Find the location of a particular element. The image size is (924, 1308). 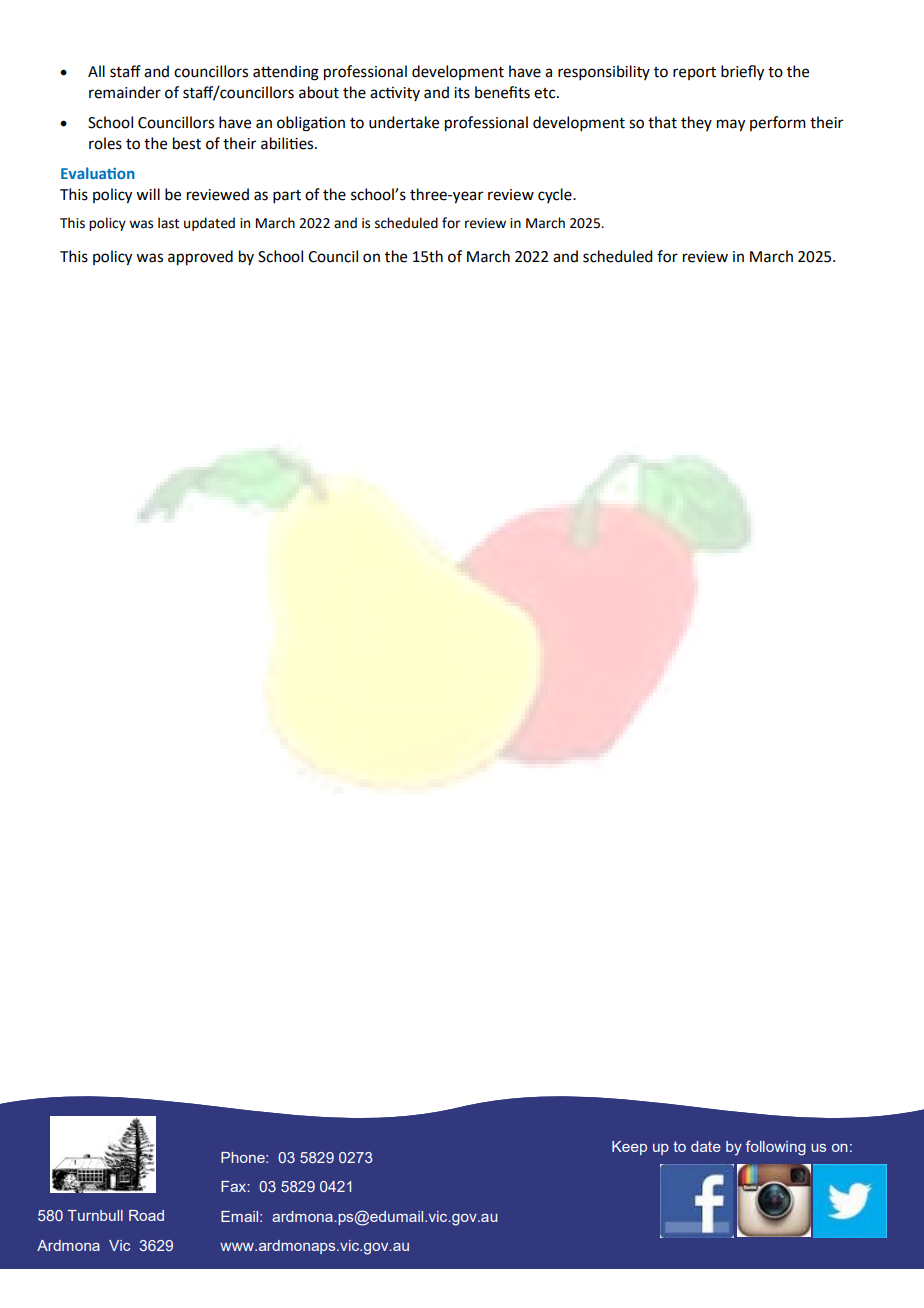

Evaluation is located at coordinates (98, 173).
